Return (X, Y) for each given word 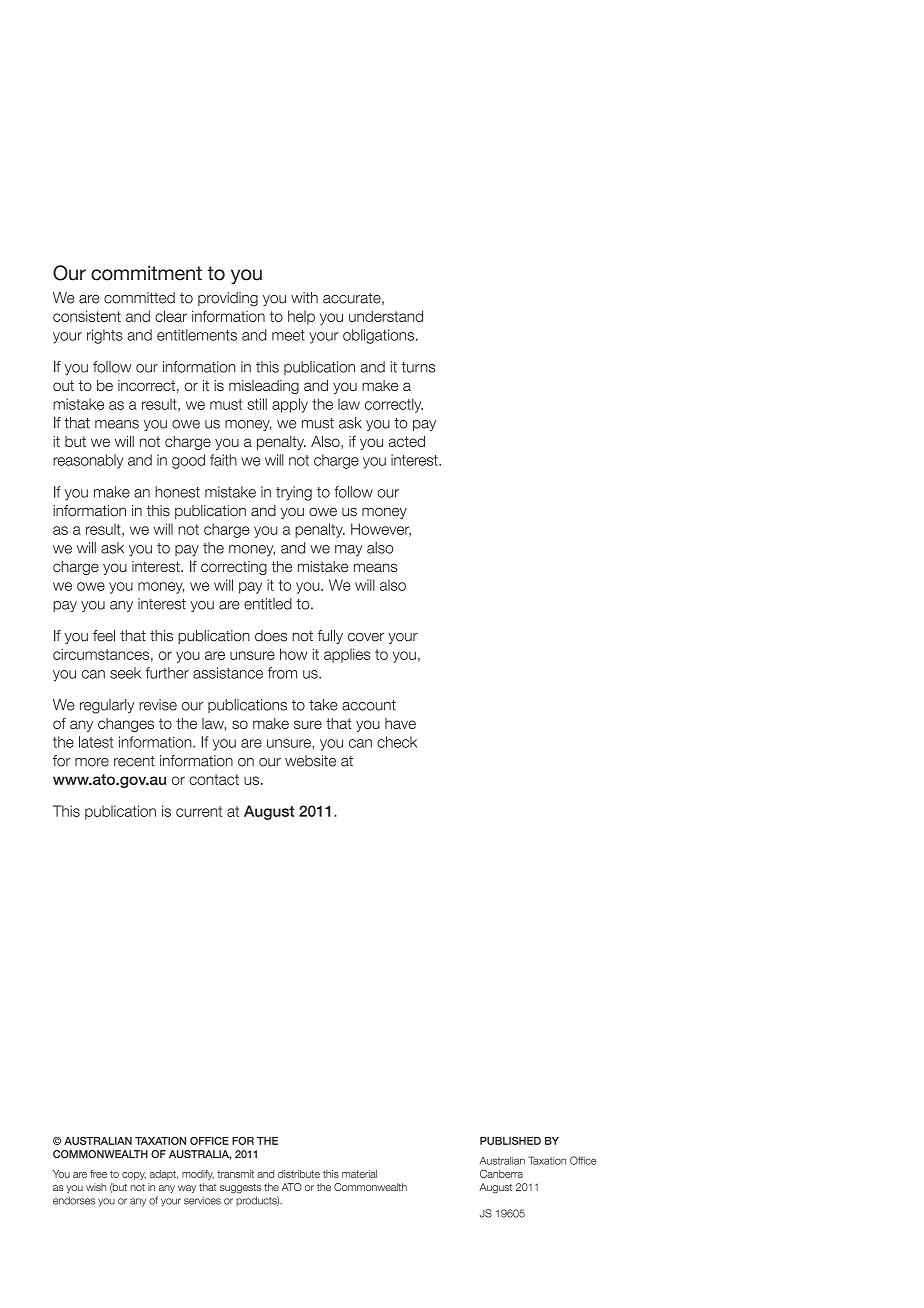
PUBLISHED (510, 1141)
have (400, 723)
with (304, 297)
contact (214, 779)
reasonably (88, 461)
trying (294, 493)
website (310, 761)
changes (126, 725)
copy (134, 1176)
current (199, 811)
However (381, 530)
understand (386, 316)
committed (139, 298)
